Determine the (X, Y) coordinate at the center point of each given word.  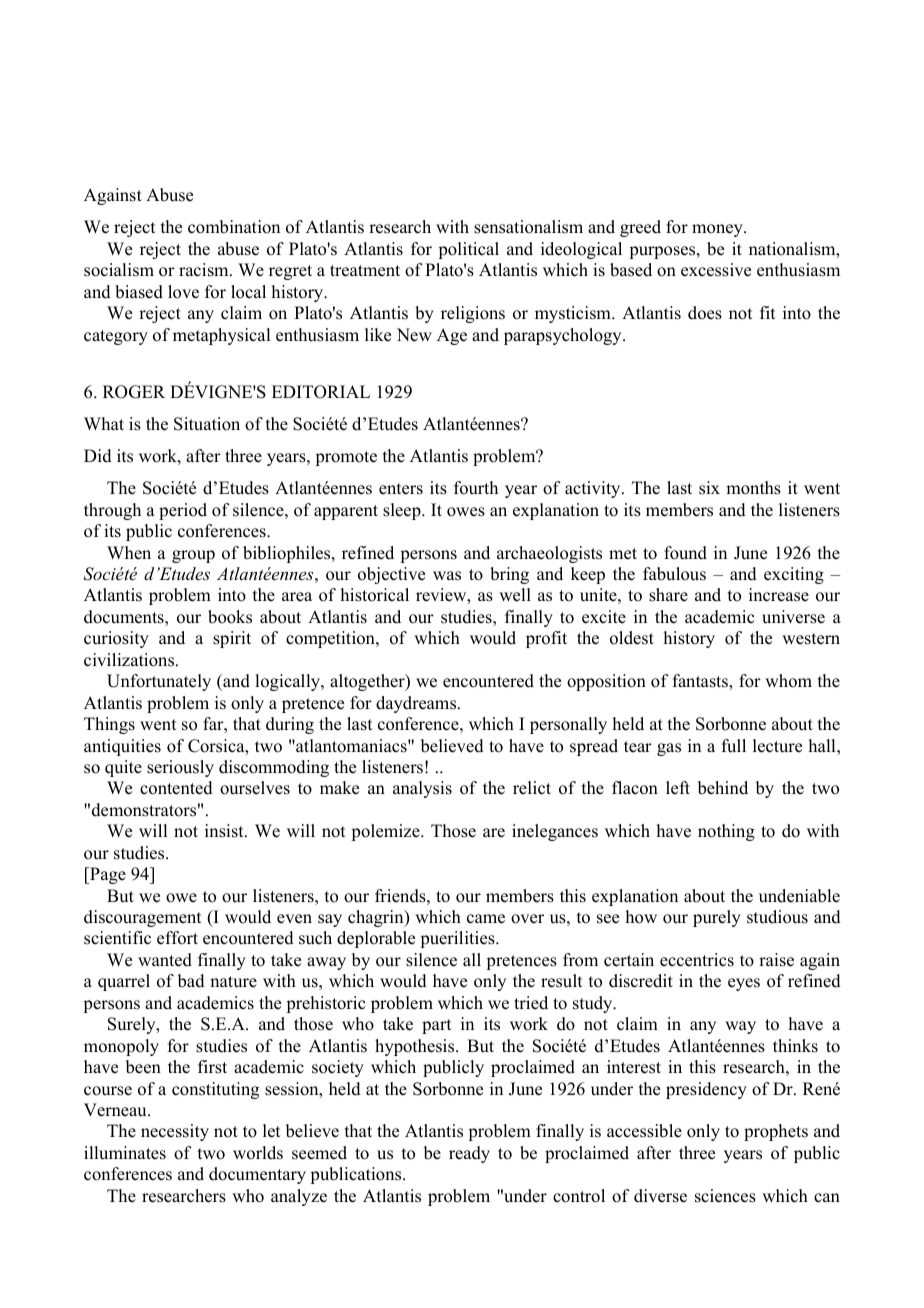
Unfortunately (159, 682)
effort (177, 938)
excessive (716, 270)
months (753, 488)
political (468, 250)
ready (469, 1154)
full (734, 746)
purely (717, 918)
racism (205, 270)
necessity (175, 1132)
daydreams (417, 704)
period (183, 511)
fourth (476, 488)
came (486, 919)
